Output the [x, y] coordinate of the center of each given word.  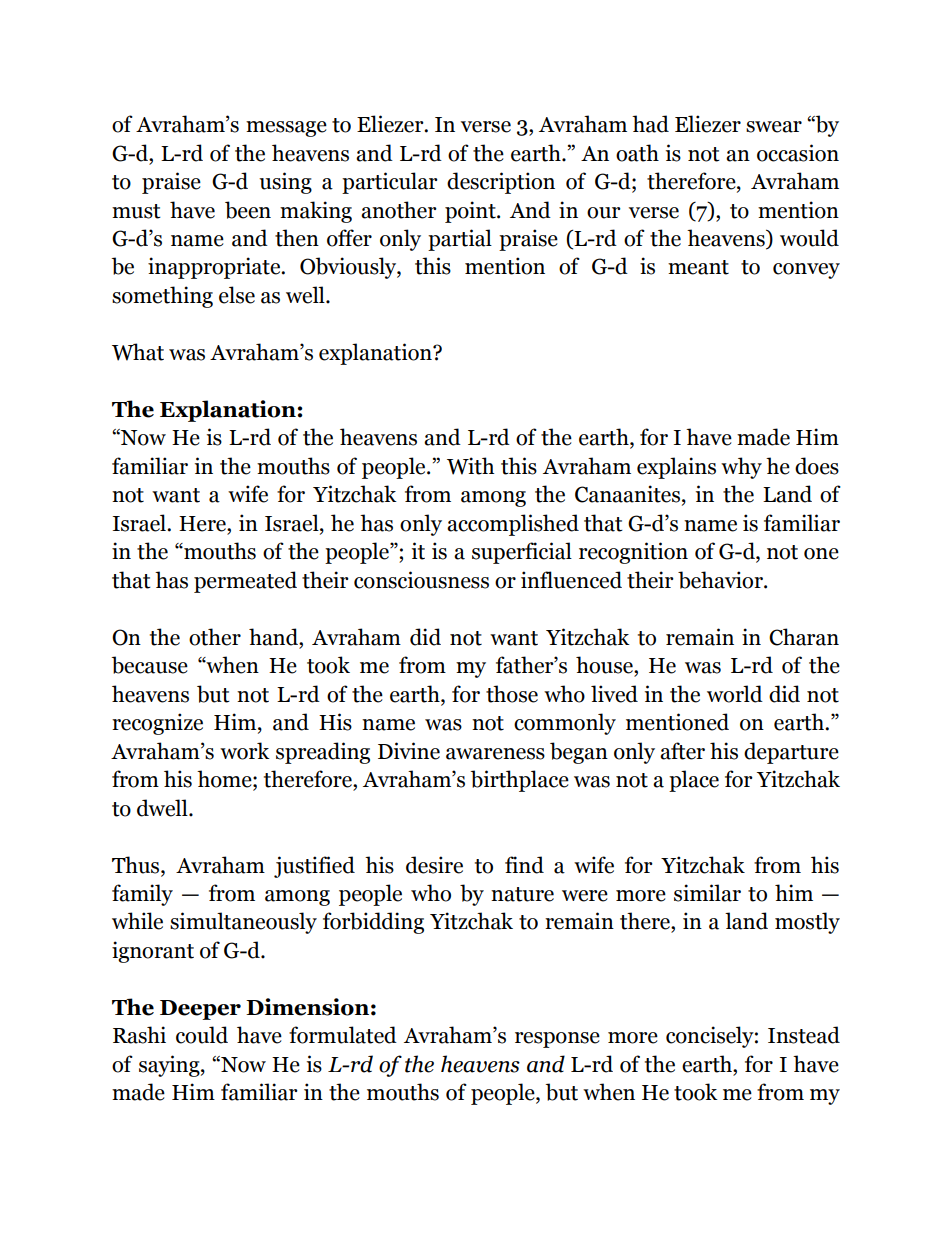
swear [774, 127]
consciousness [421, 580]
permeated [245, 582]
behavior [721, 580]
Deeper [200, 1010]
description [501, 183]
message [286, 129]
